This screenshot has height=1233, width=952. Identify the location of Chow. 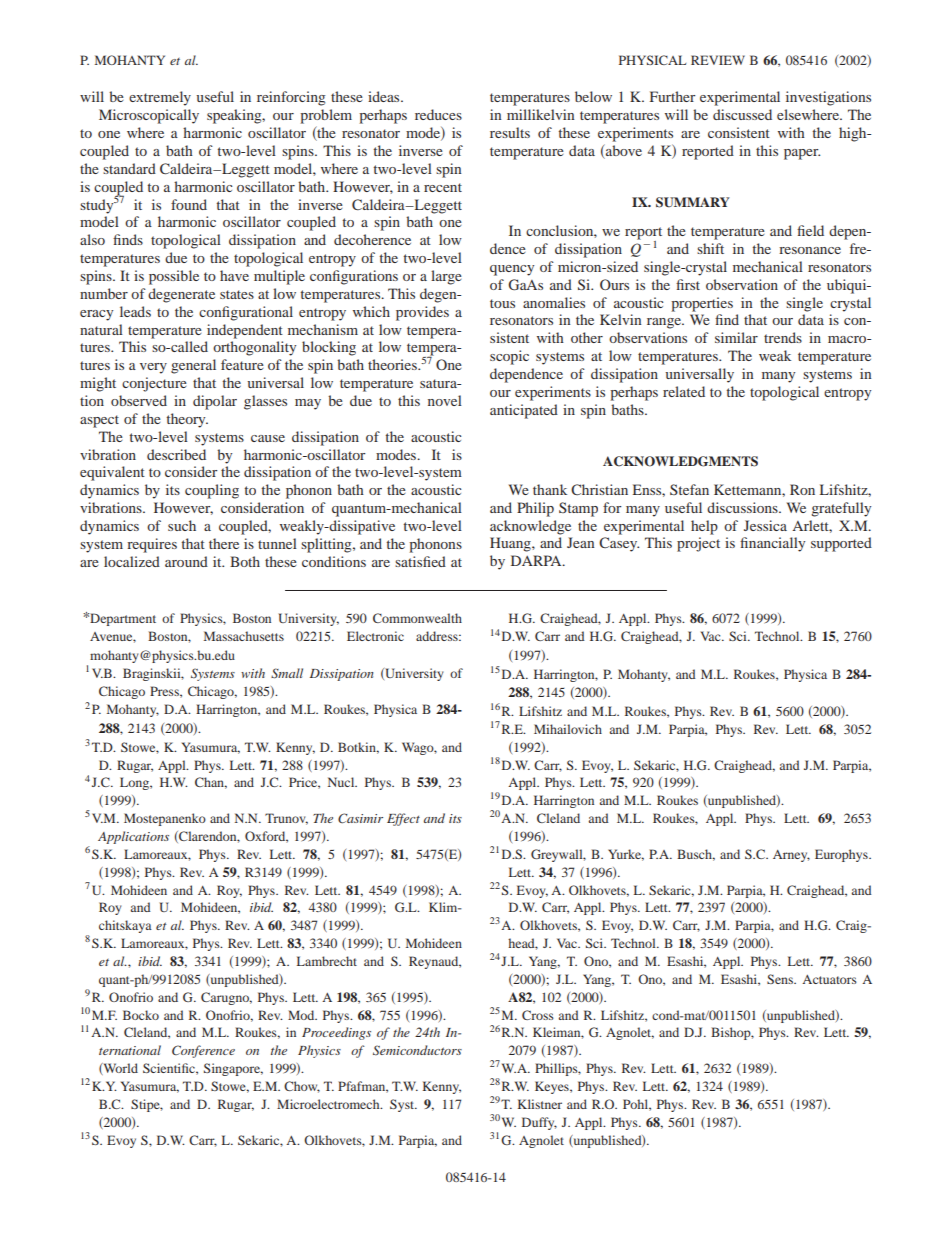
(302, 1087).
